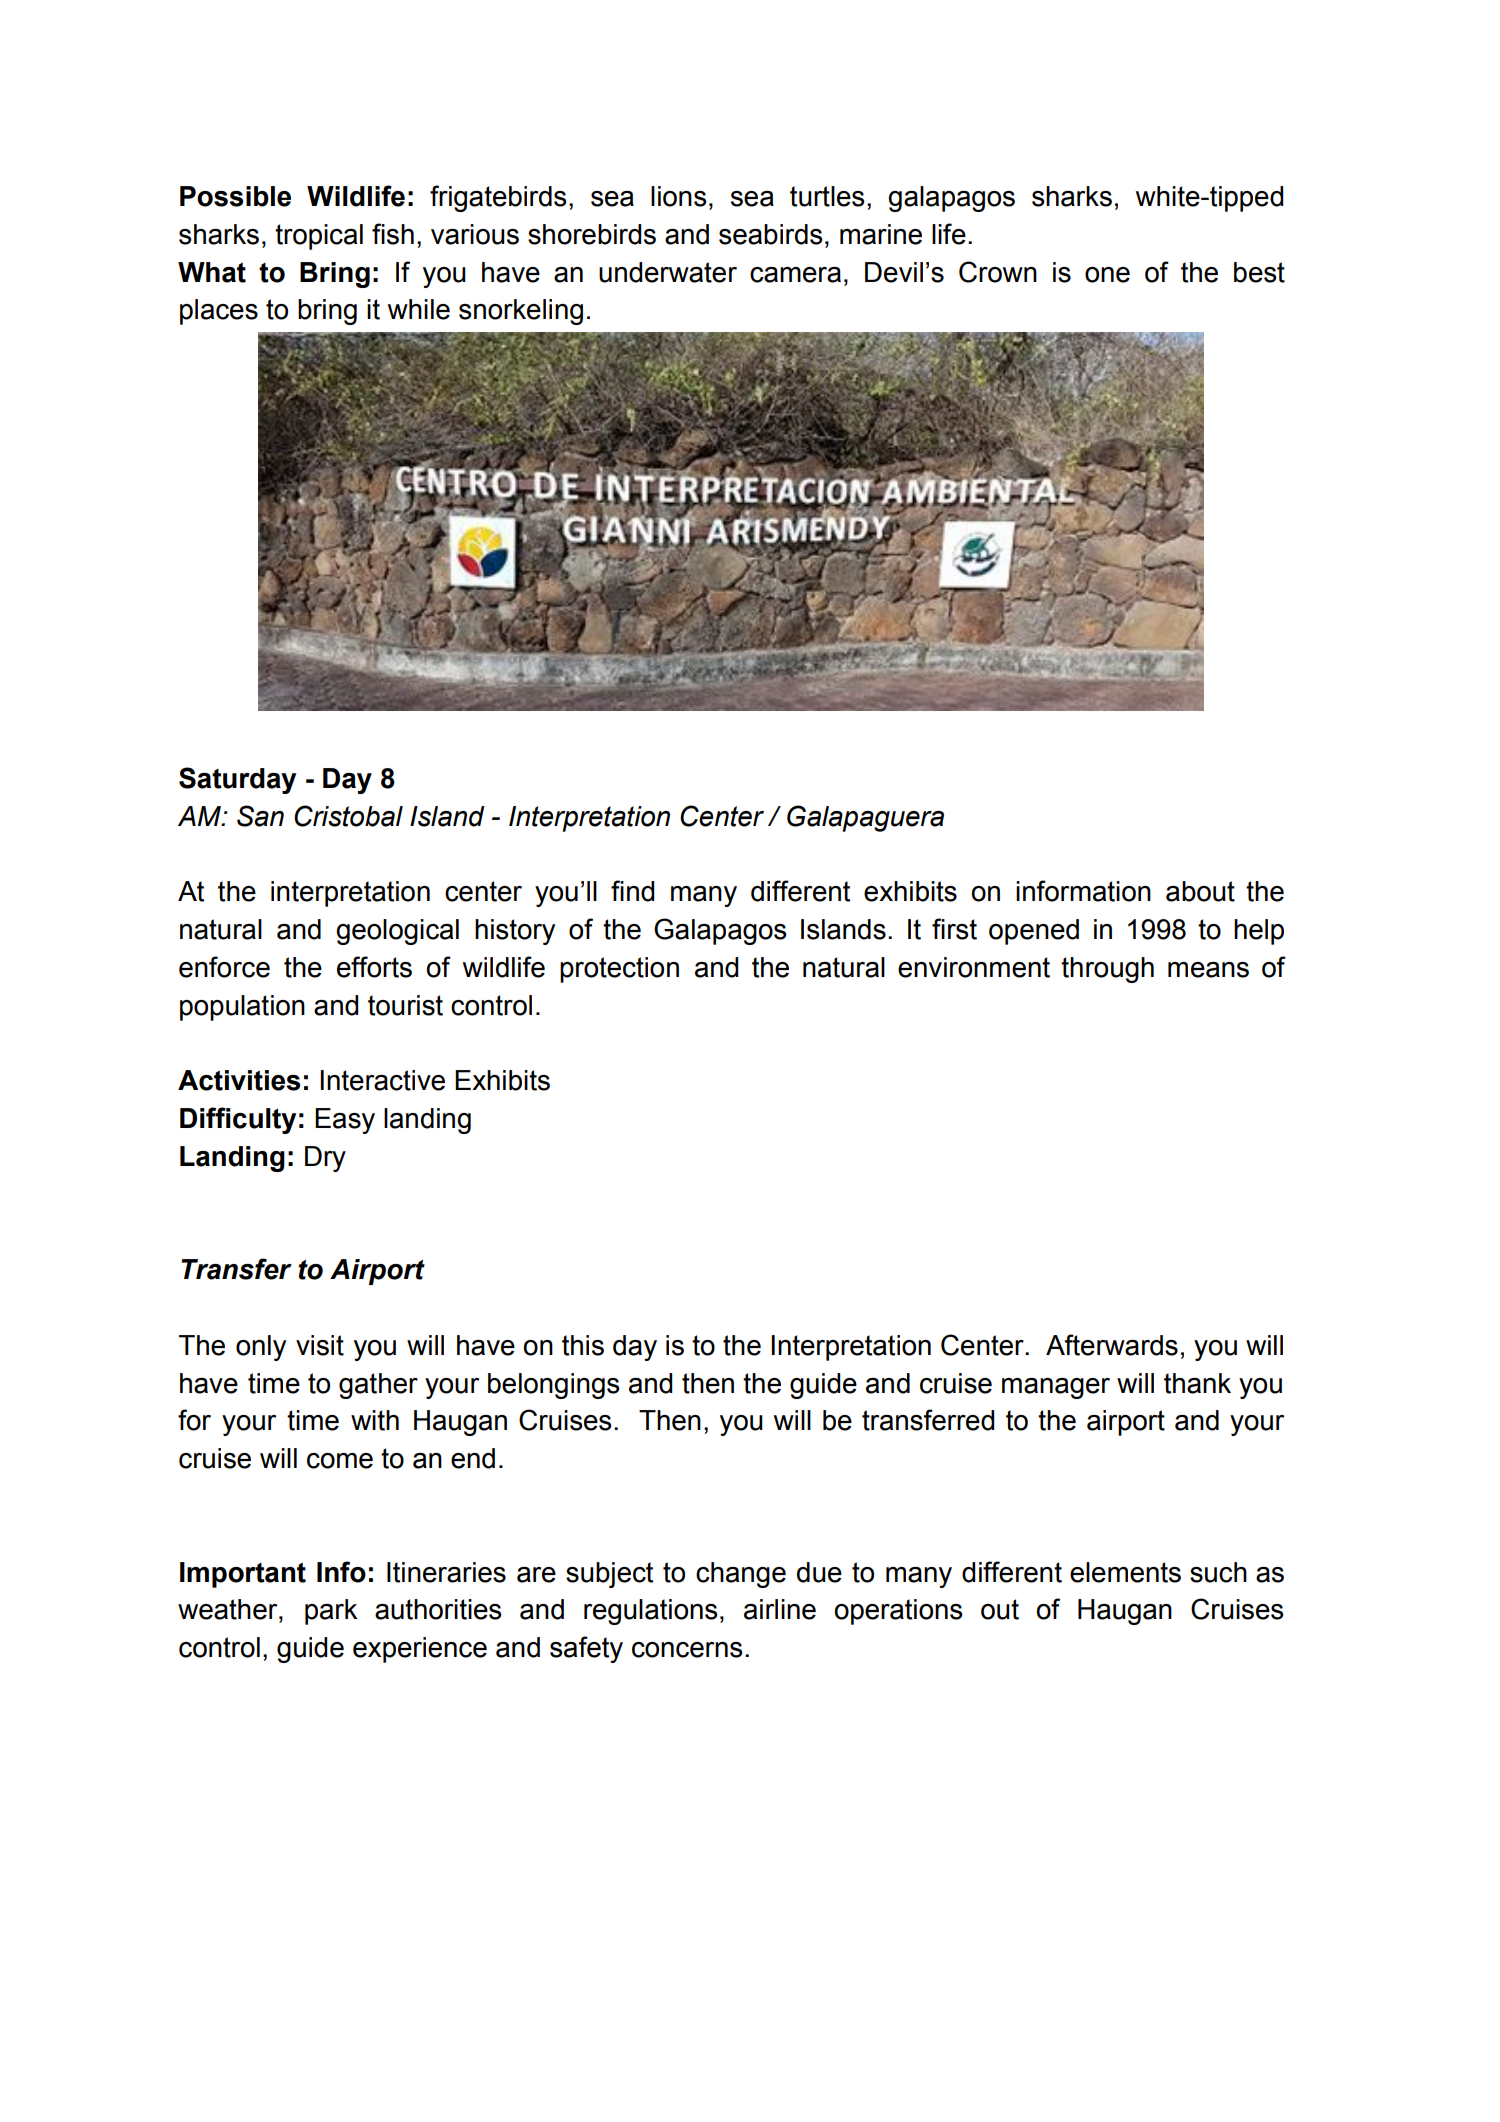 The height and width of the page is (2122, 1500). I want to click on Dry, so click(325, 1159).
